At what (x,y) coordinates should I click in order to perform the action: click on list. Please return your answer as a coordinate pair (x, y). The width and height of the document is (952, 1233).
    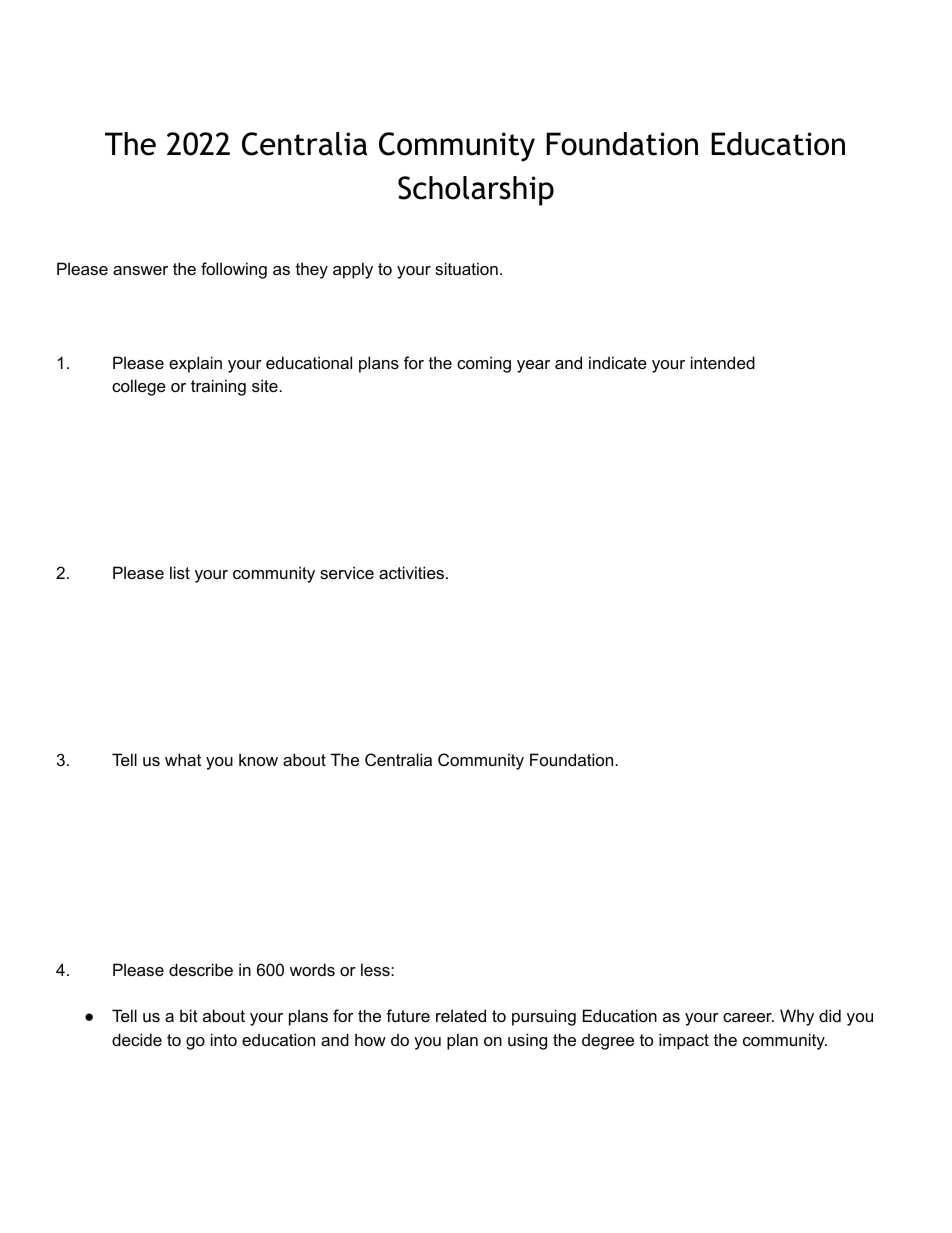
    Looking at the image, I should click on (180, 572).
